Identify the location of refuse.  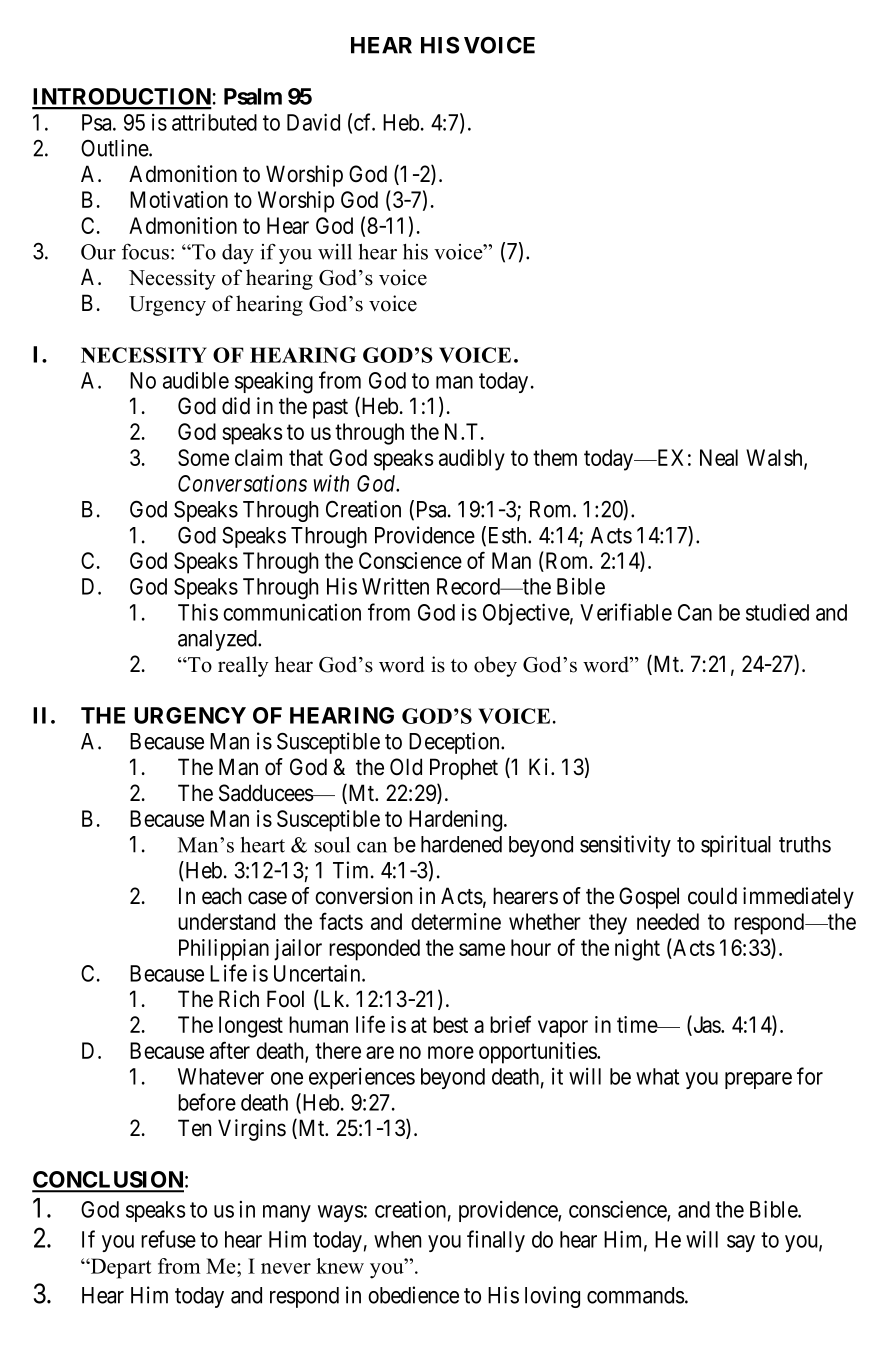
(168, 1239).
